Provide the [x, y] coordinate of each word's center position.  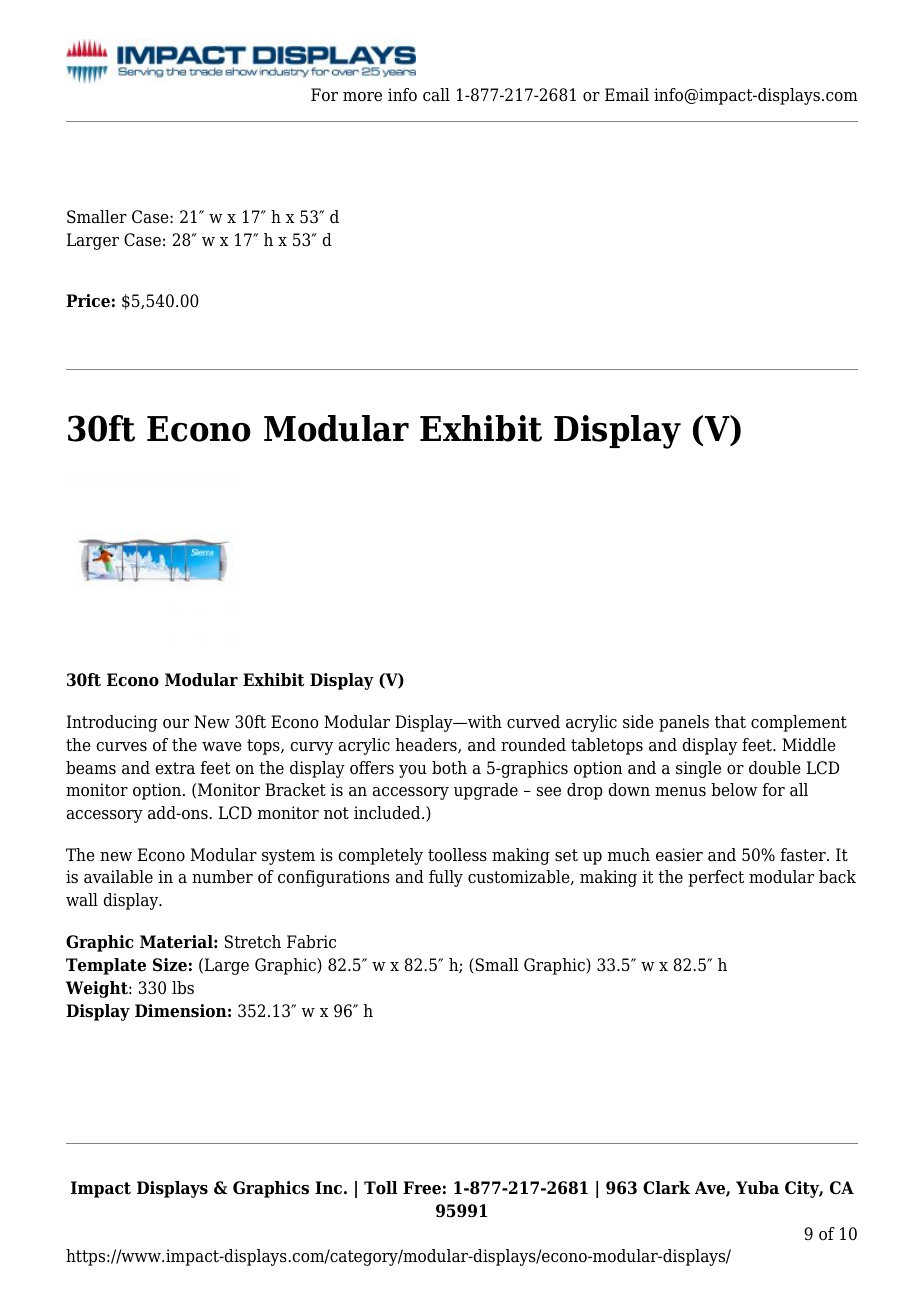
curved [533, 722]
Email [627, 95]
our [176, 724]
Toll [381, 1188]
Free [422, 1188]
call [436, 95]
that [730, 722]
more [362, 97]
